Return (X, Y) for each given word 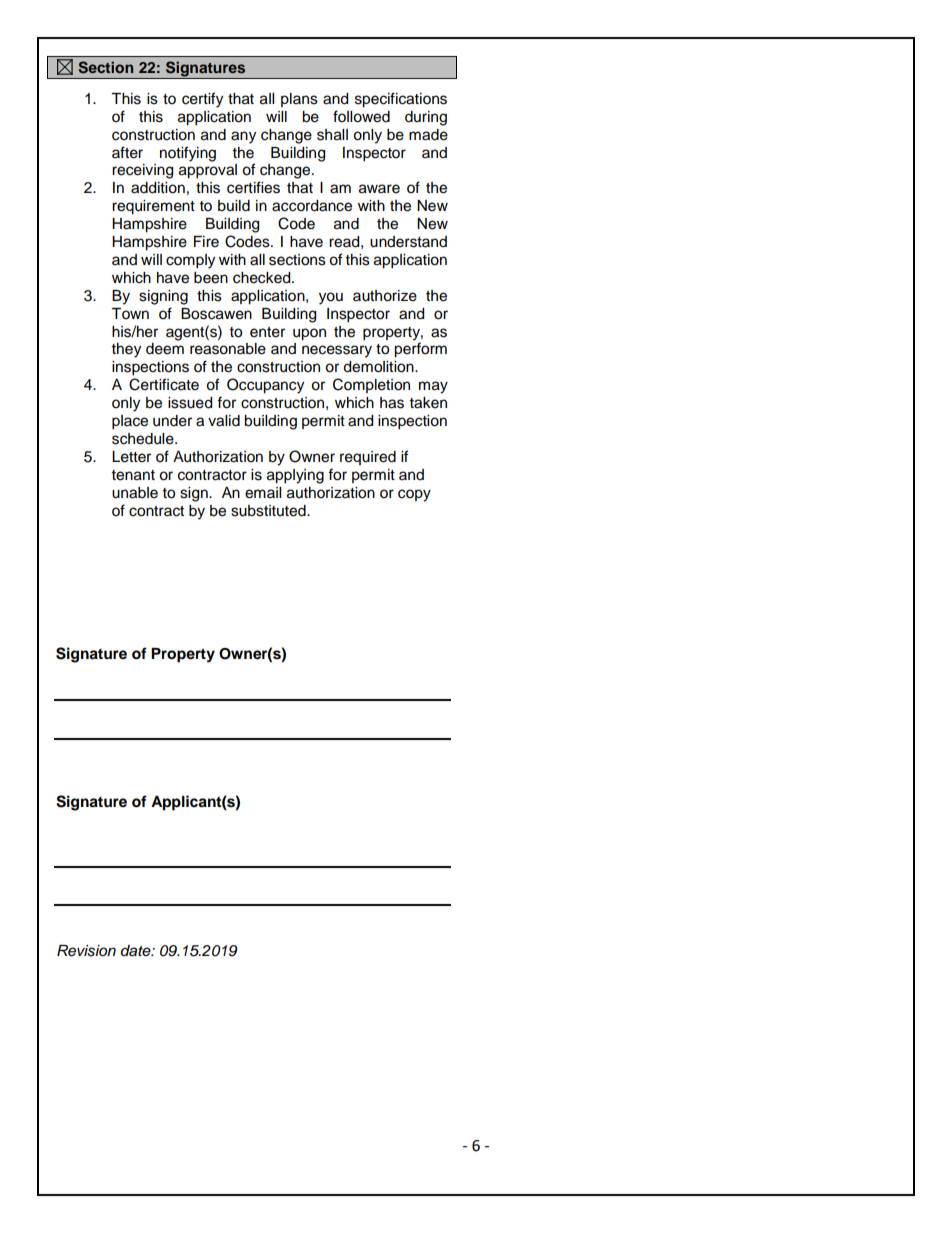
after (127, 152)
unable (135, 493)
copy (414, 495)
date (137, 950)
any (243, 137)
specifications (401, 100)
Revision (86, 951)
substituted (269, 511)
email (263, 493)
